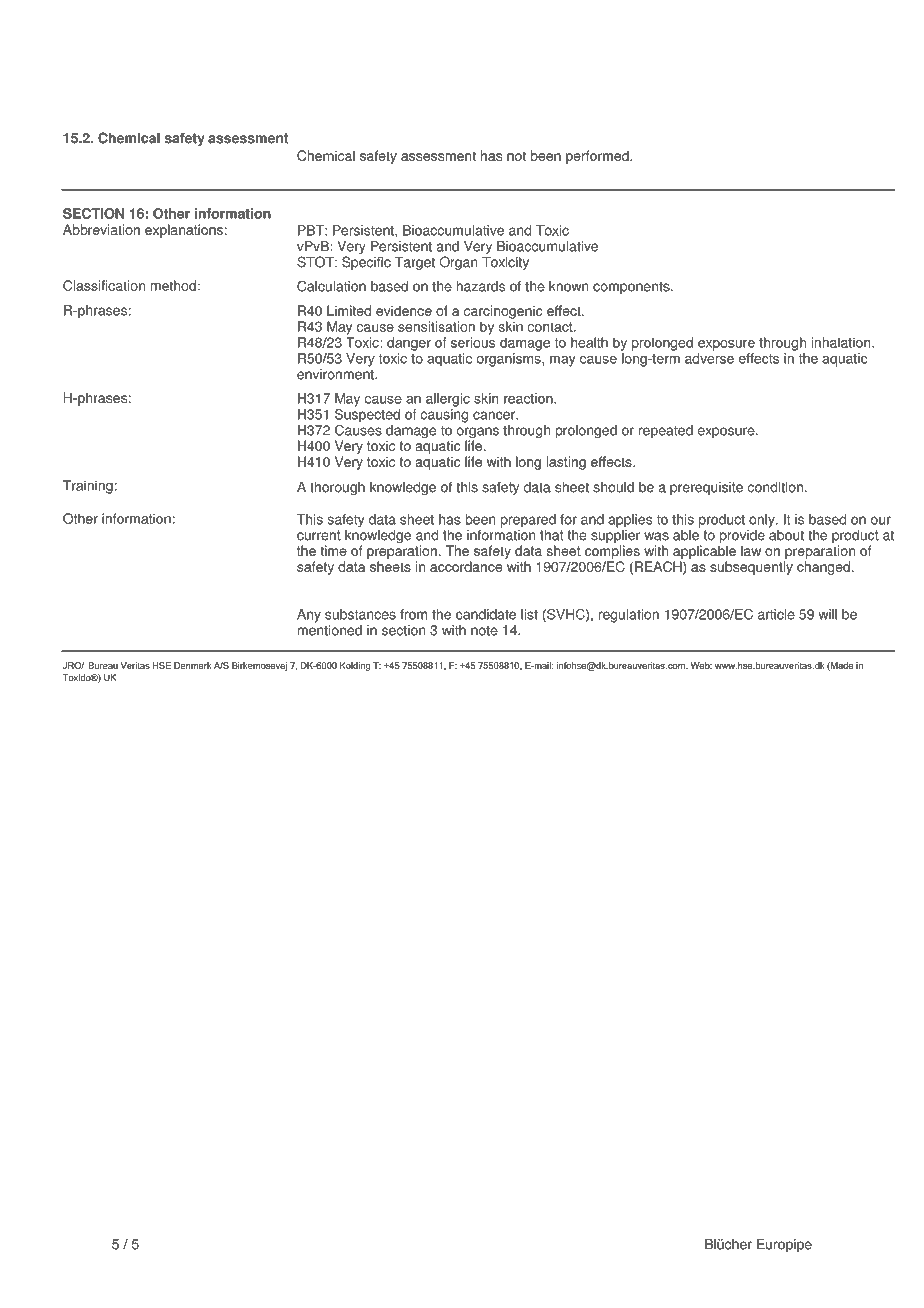 The image size is (924, 1308). Describe the element at coordinates (444, 416) in the screenshot. I see `causing` at that location.
